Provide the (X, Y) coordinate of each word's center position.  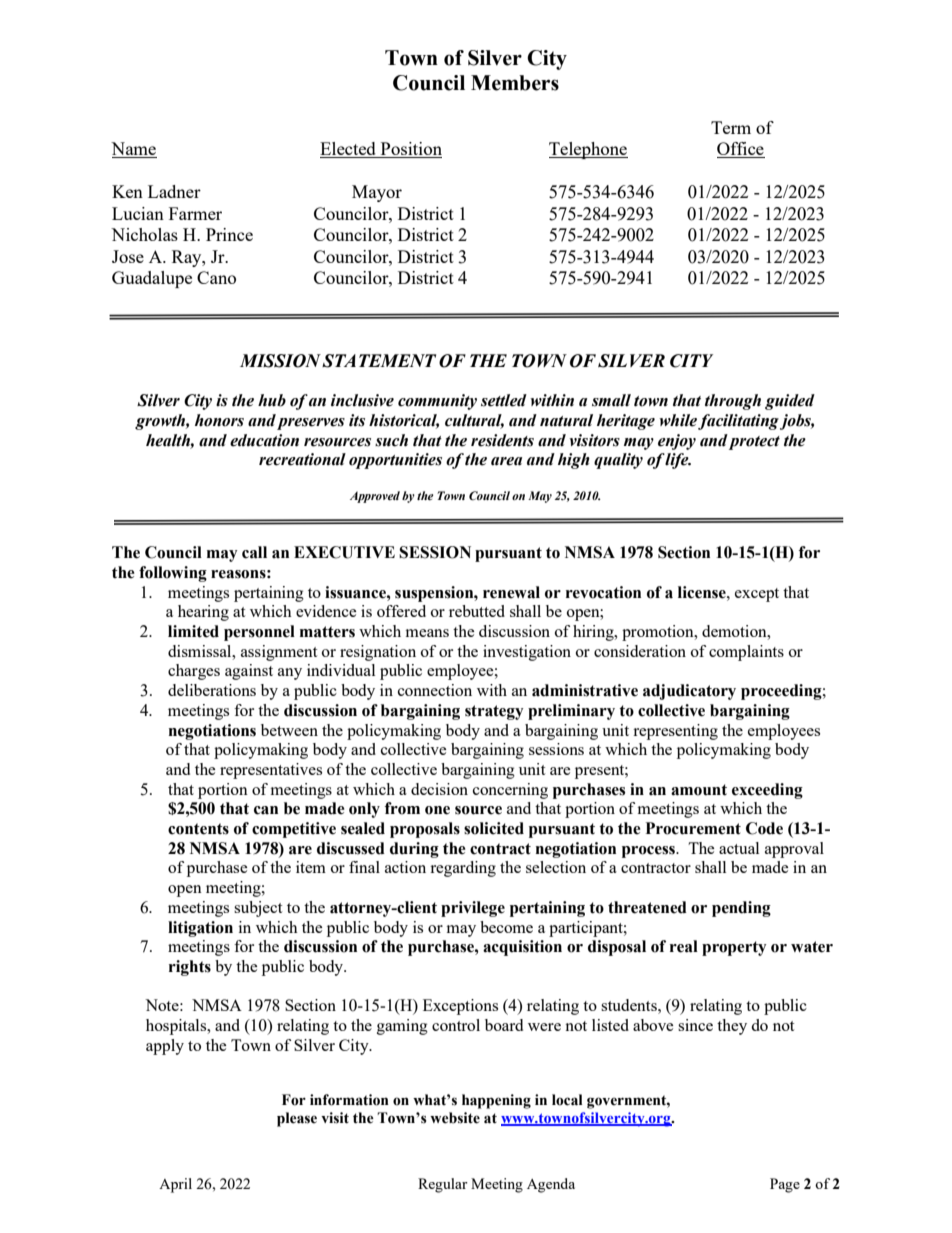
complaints (746, 653)
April (175, 1185)
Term (731, 127)
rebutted (477, 611)
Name (134, 150)
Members (515, 83)
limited (193, 631)
